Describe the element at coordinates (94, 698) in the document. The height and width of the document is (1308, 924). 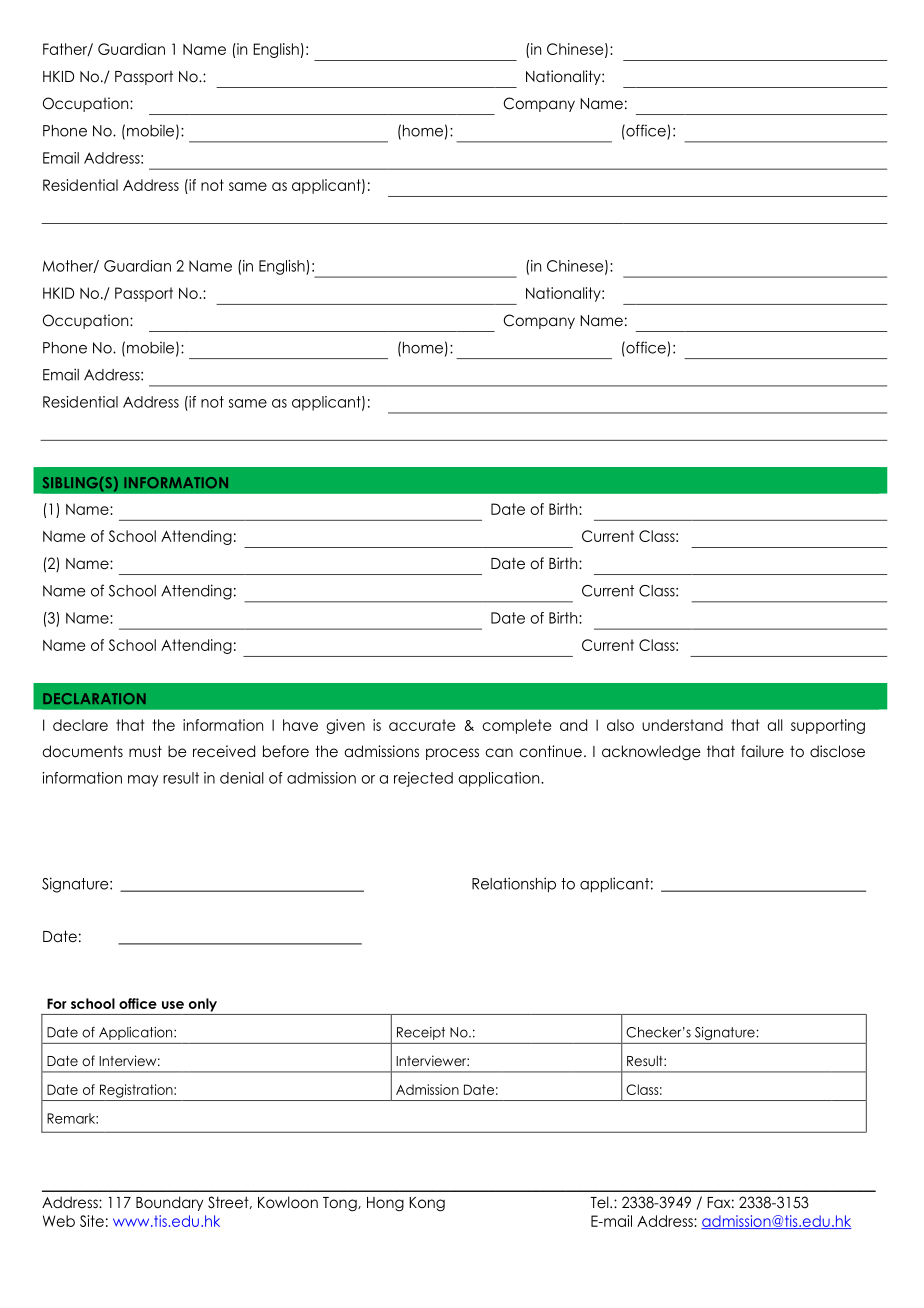
I see `DECLARATION` at that location.
